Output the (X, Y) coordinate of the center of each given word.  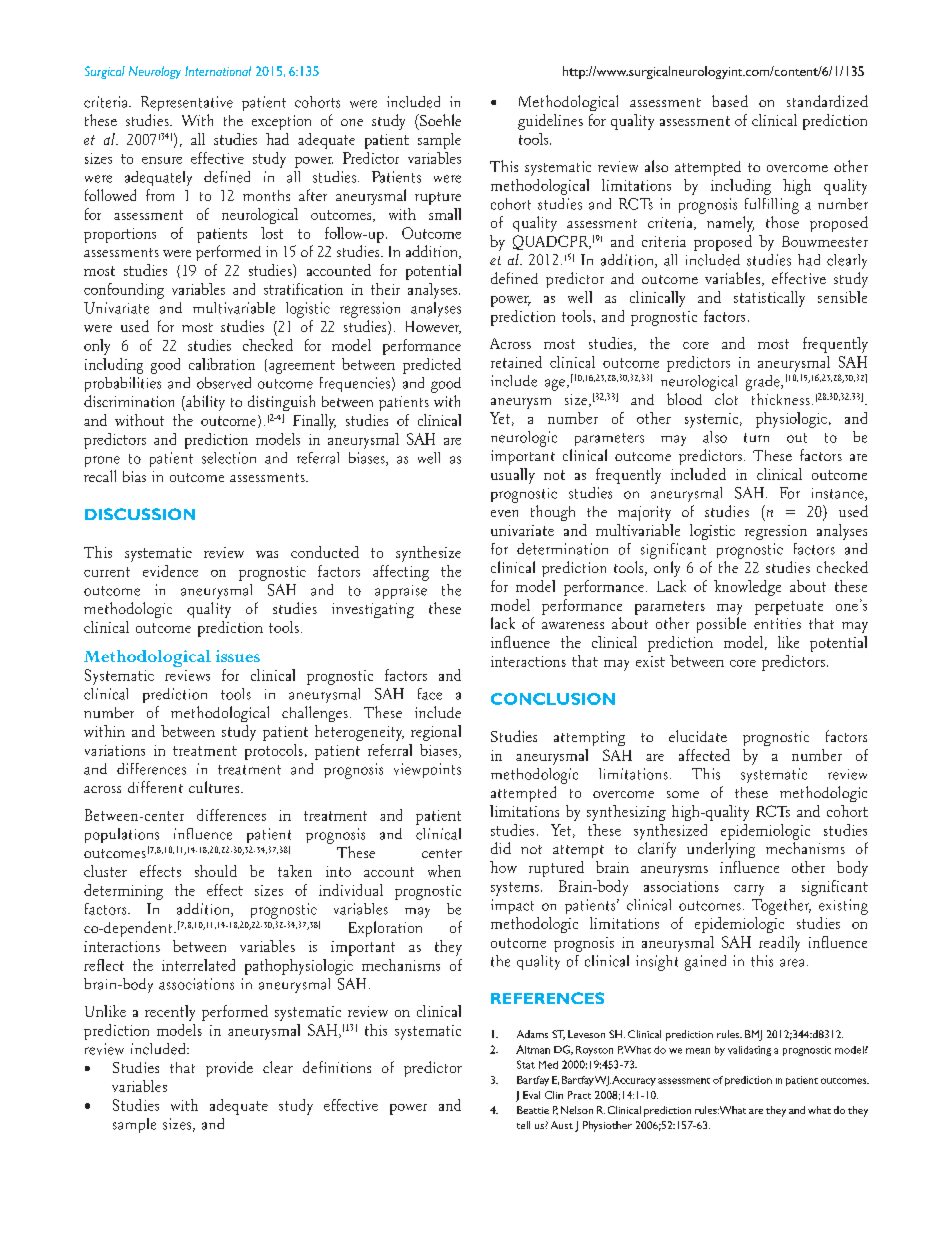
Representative (187, 103)
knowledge (747, 588)
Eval (531, 1095)
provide (229, 1069)
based (730, 101)
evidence (170, 571)
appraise (401, 592)
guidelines (550, 122)
